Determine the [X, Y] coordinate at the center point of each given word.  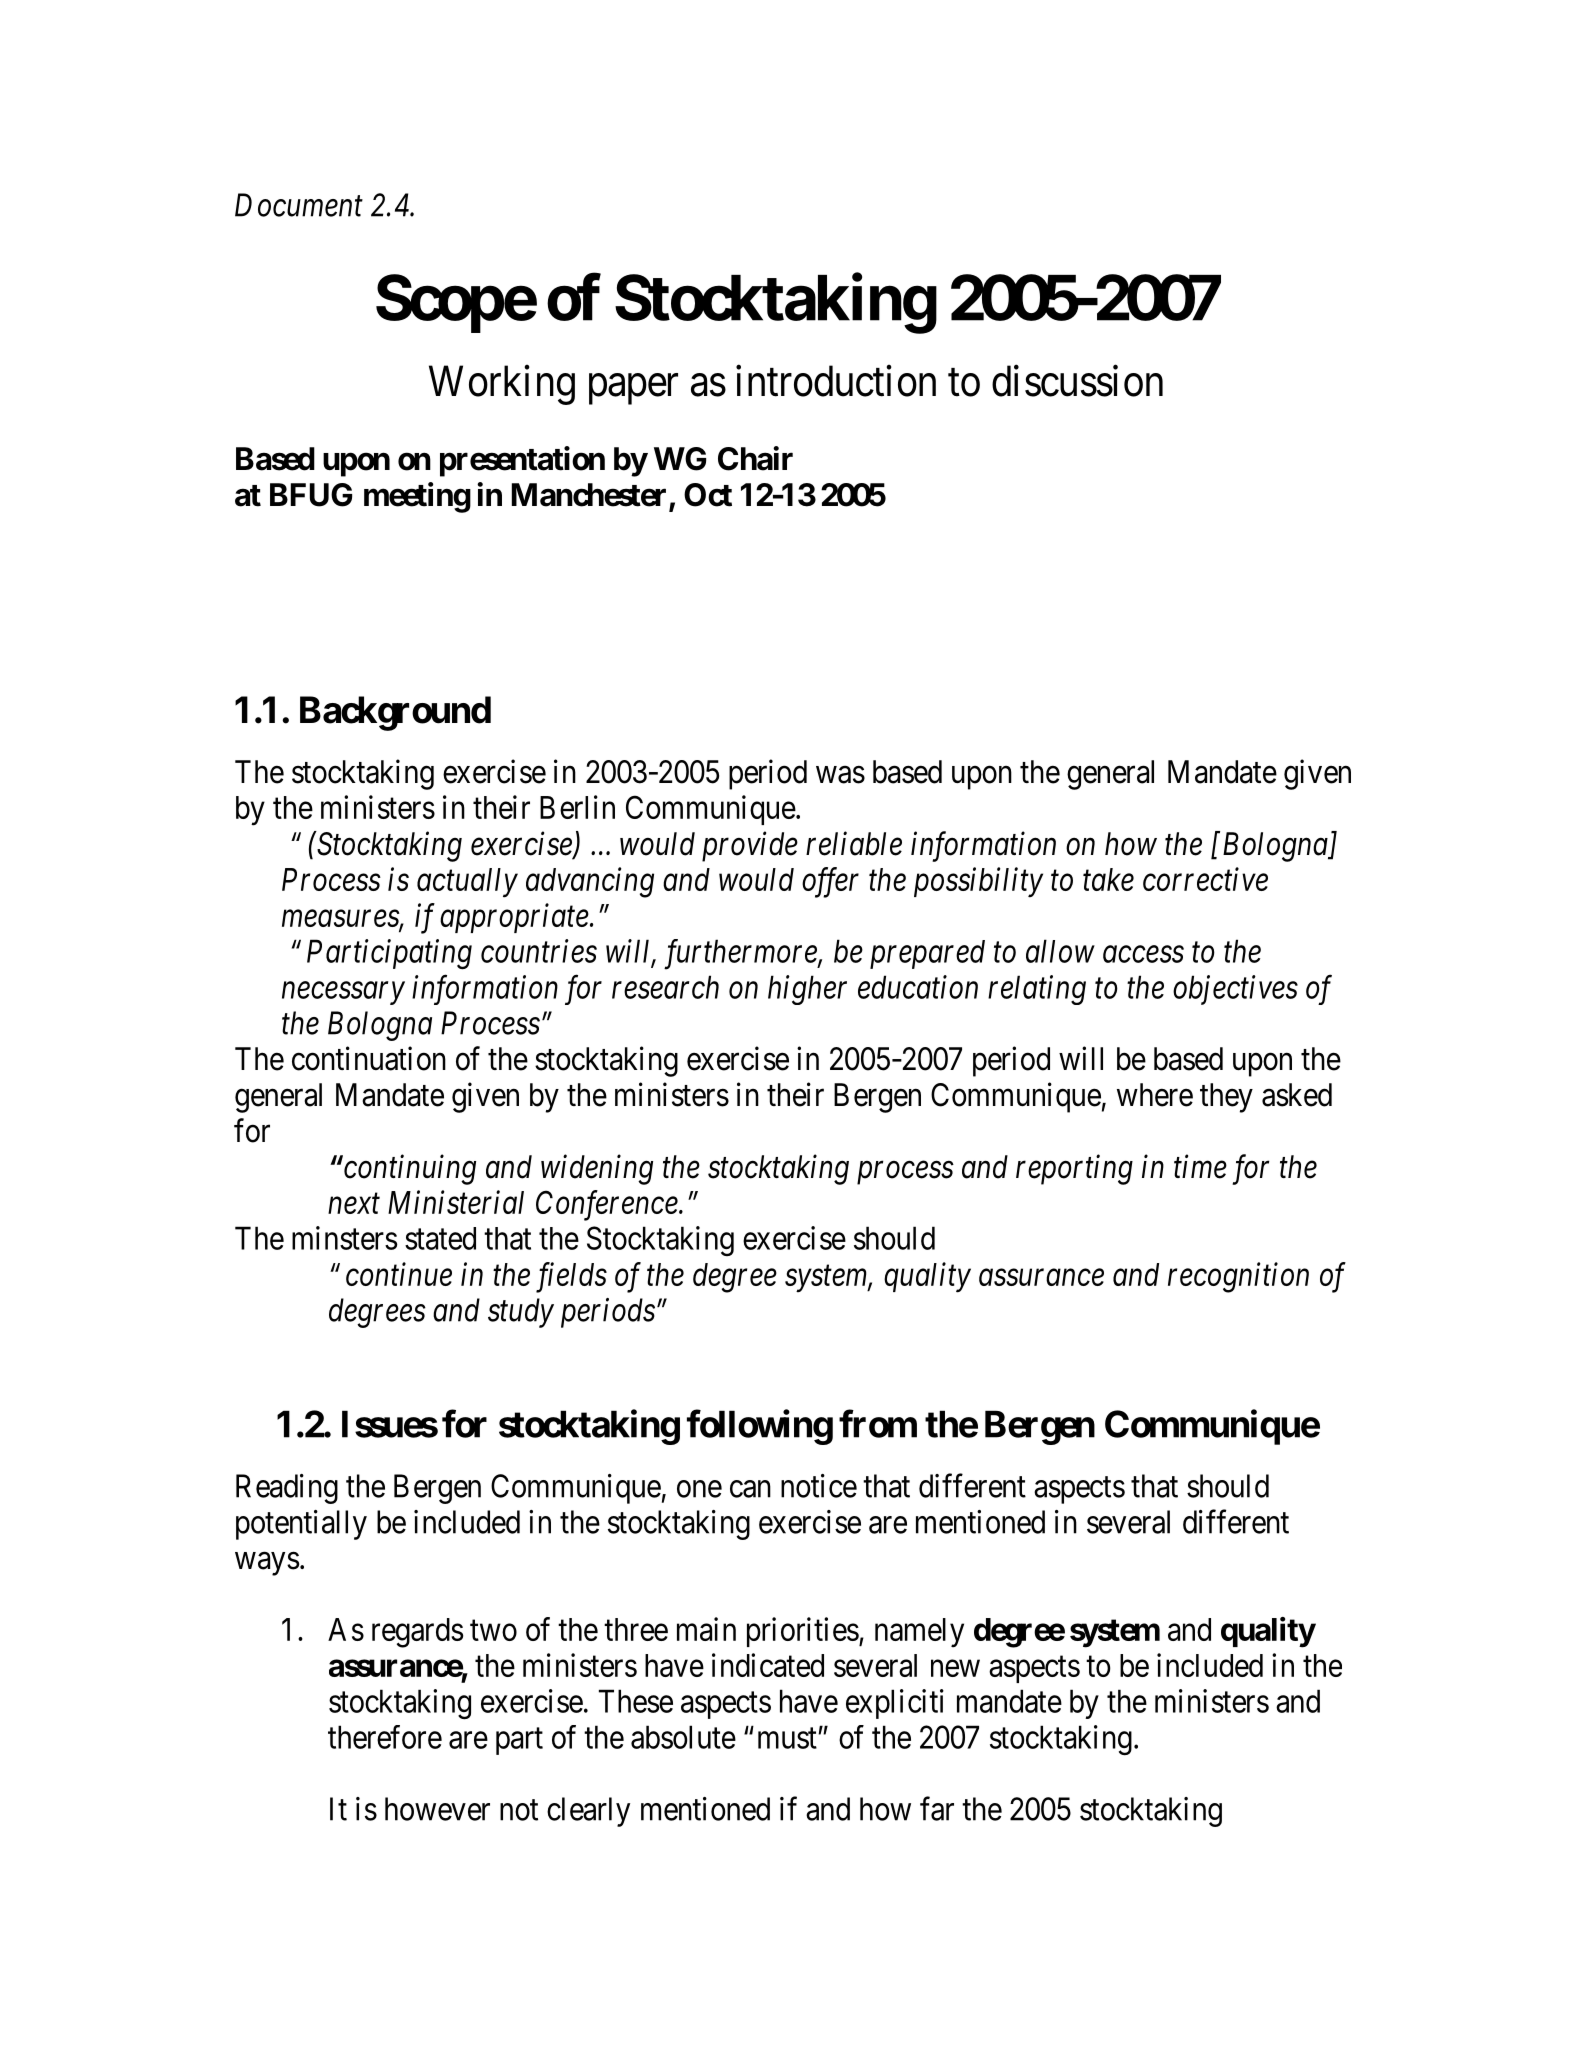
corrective [1205, 879]
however [437, 1809]
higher [807, 990]
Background [395, 713]
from [878, 1424]
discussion [1077, 381]
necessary [343, 993]
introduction [836, 381]
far [937, 1809]
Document [299, 205]
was [840, 775]
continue [399, 1274]
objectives [1235, 990]
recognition [1238, 1278]
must [788, 1738]
